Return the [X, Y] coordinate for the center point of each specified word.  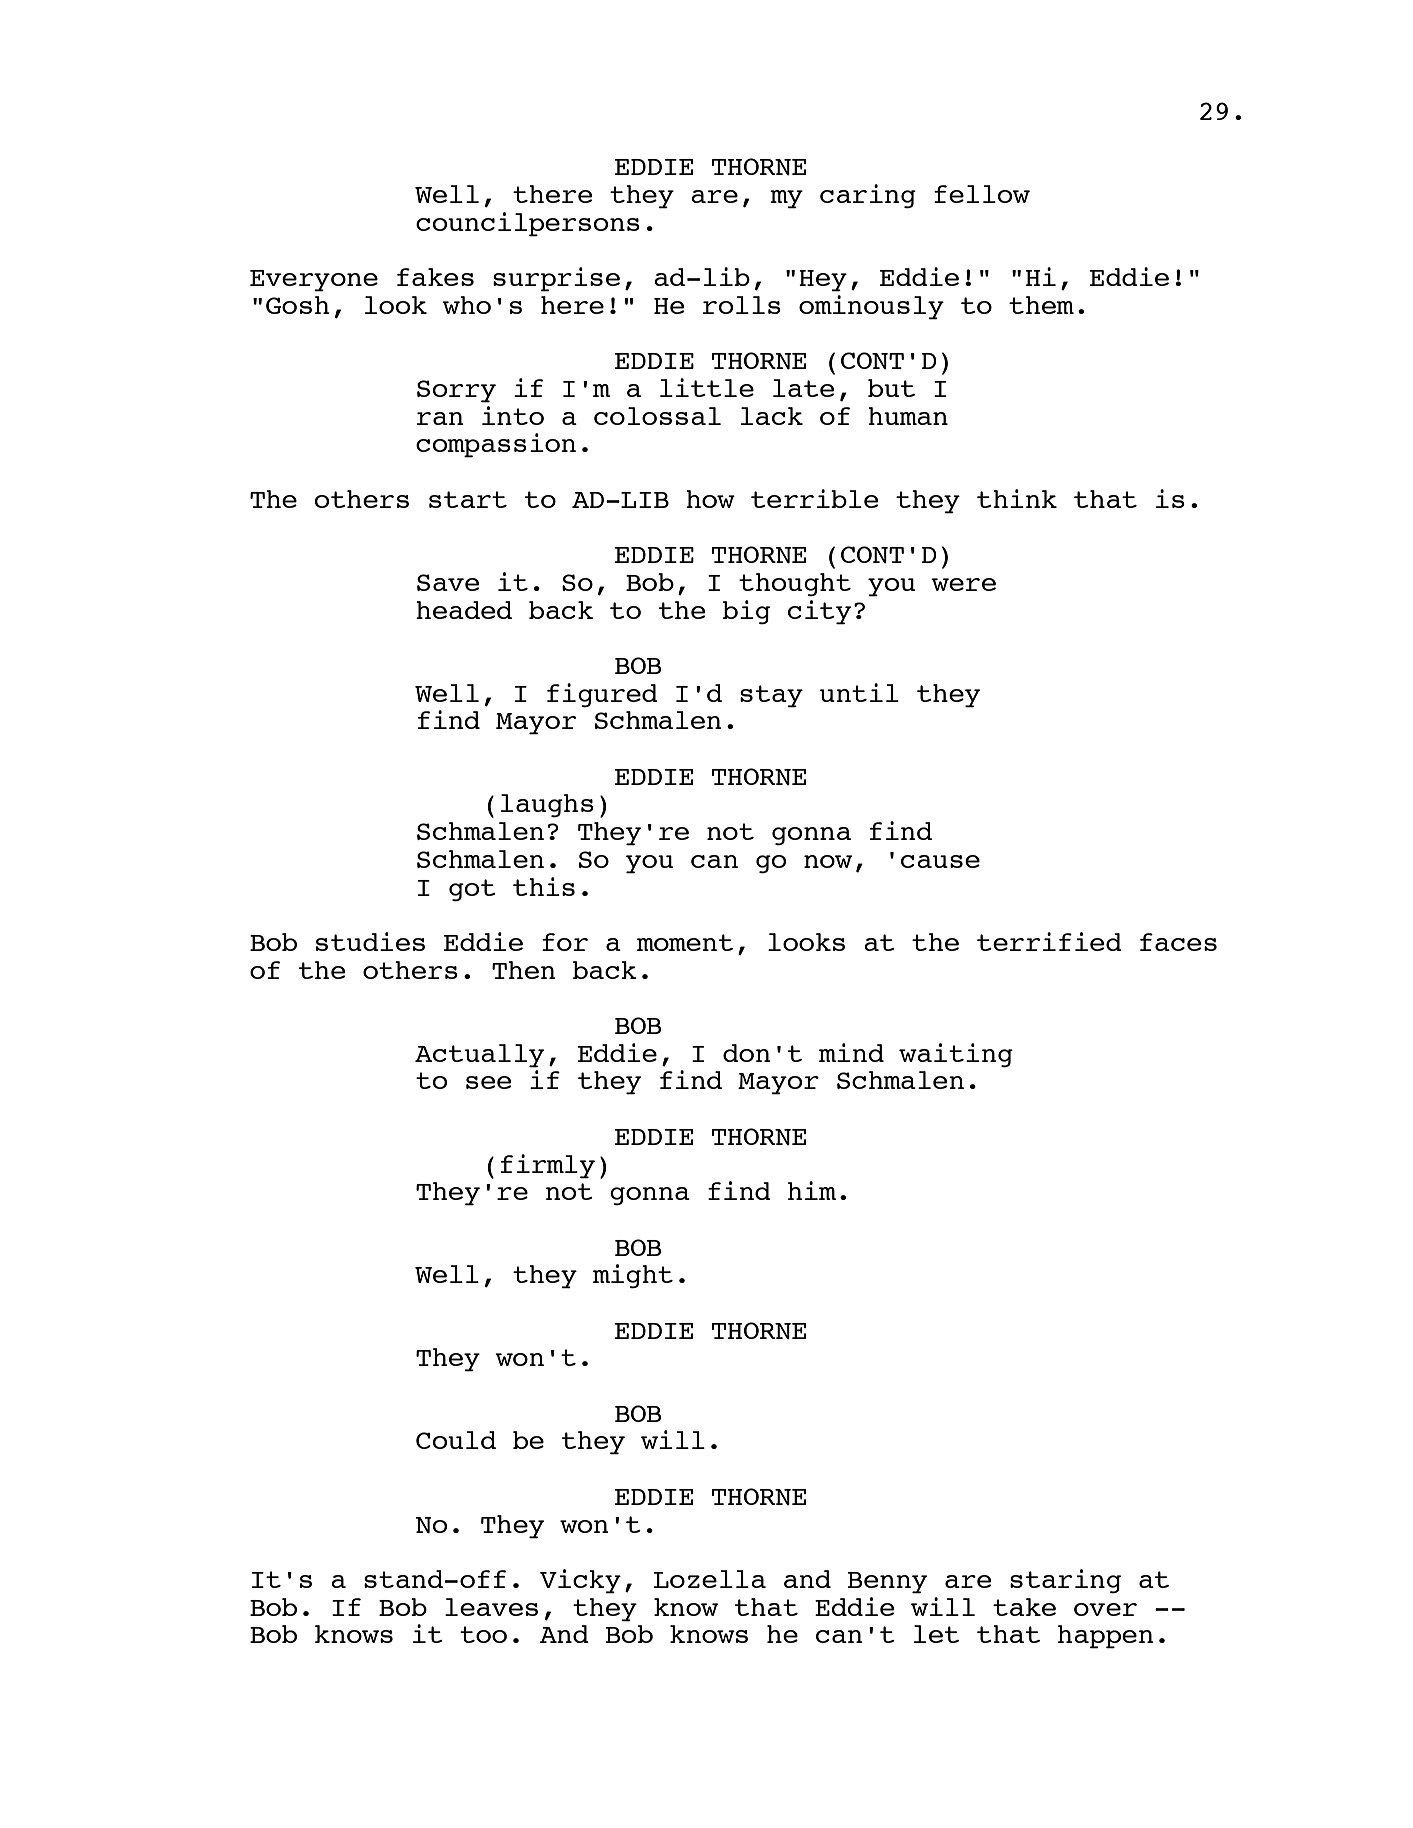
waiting [956, 1055]
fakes [435, 277]
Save [448, 582]
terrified [1049, 941]
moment [685, 942]
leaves [491, 1607]
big [746, 612]
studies [370, 941]
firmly [548, 1166]
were [963, 584]
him [812, 1190]
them [1041, 305]
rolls [742, 305]
